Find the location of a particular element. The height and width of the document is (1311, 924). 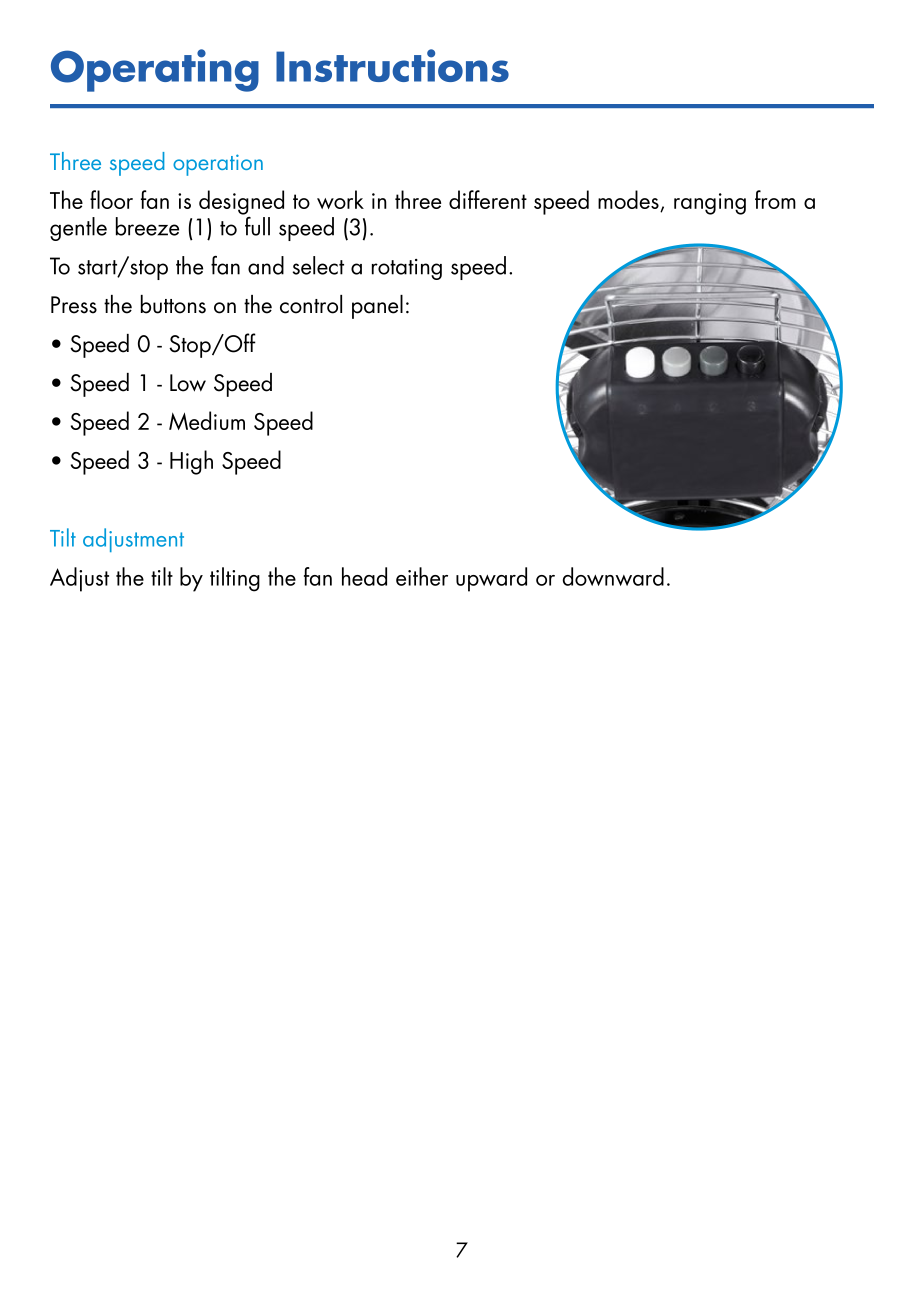

head is located at coordinates (364, 576).
